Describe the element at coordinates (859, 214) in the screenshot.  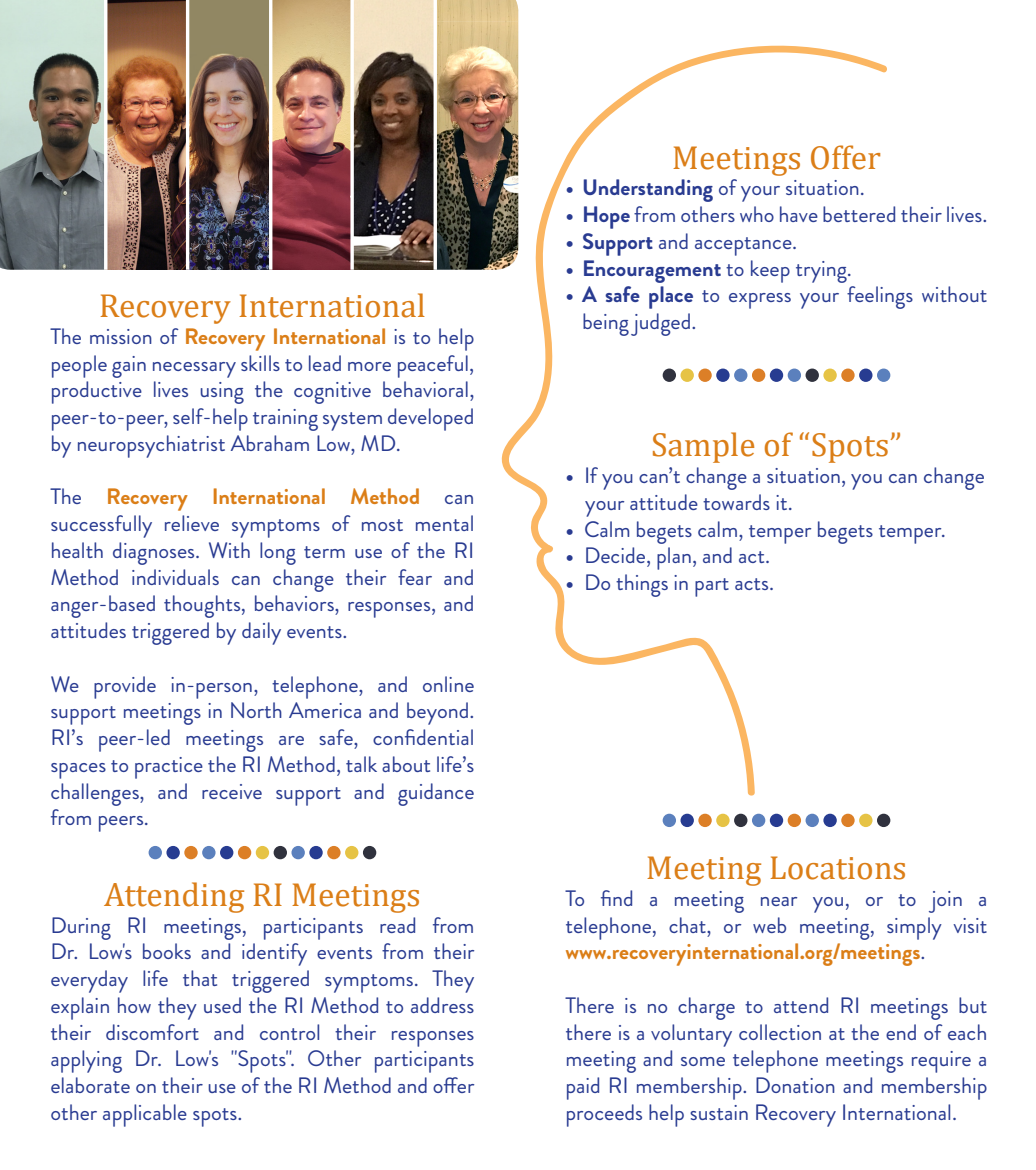
I see `bettered` at that location.
